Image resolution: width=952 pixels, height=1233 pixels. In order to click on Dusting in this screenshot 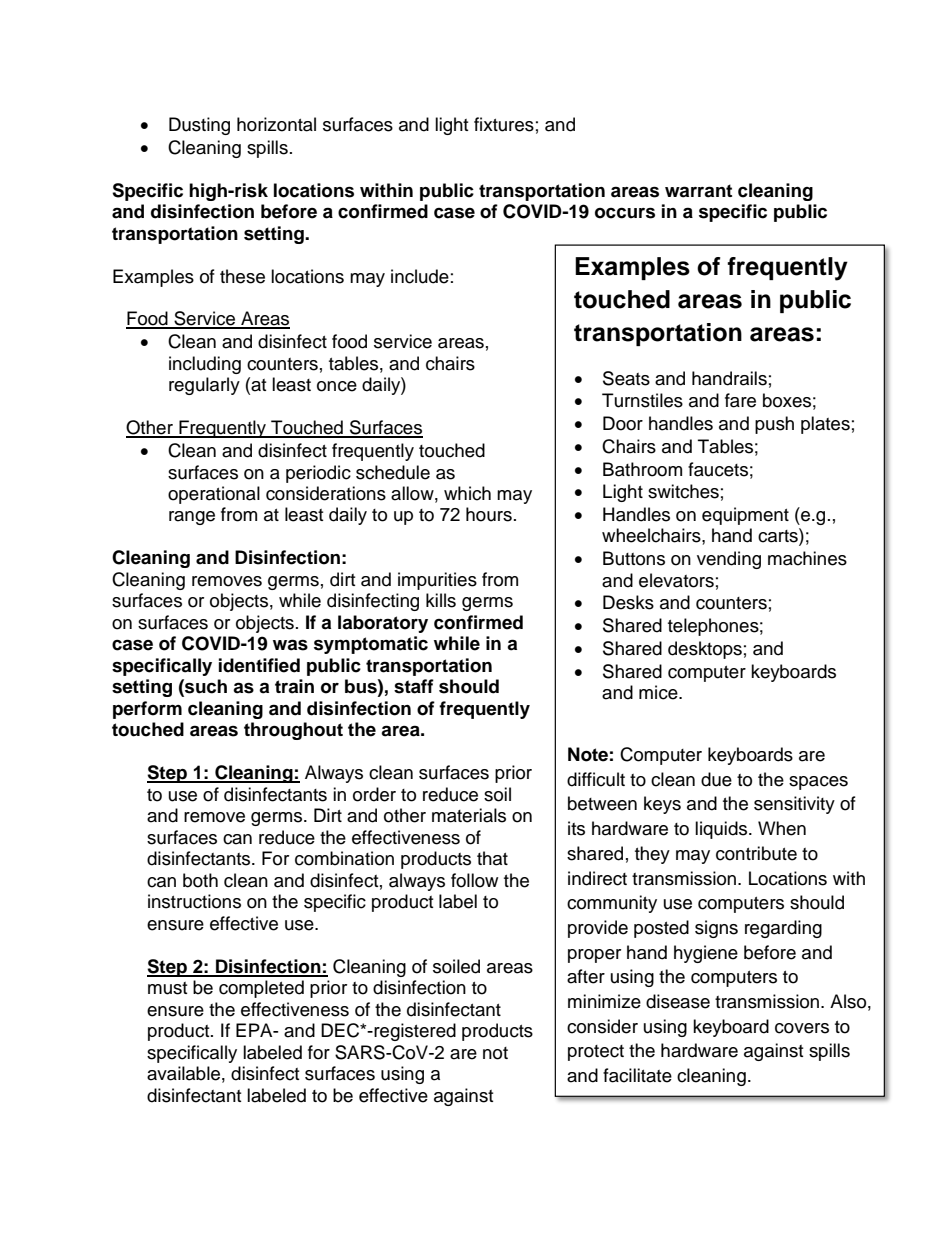, I will do `click(199, 126)`.
